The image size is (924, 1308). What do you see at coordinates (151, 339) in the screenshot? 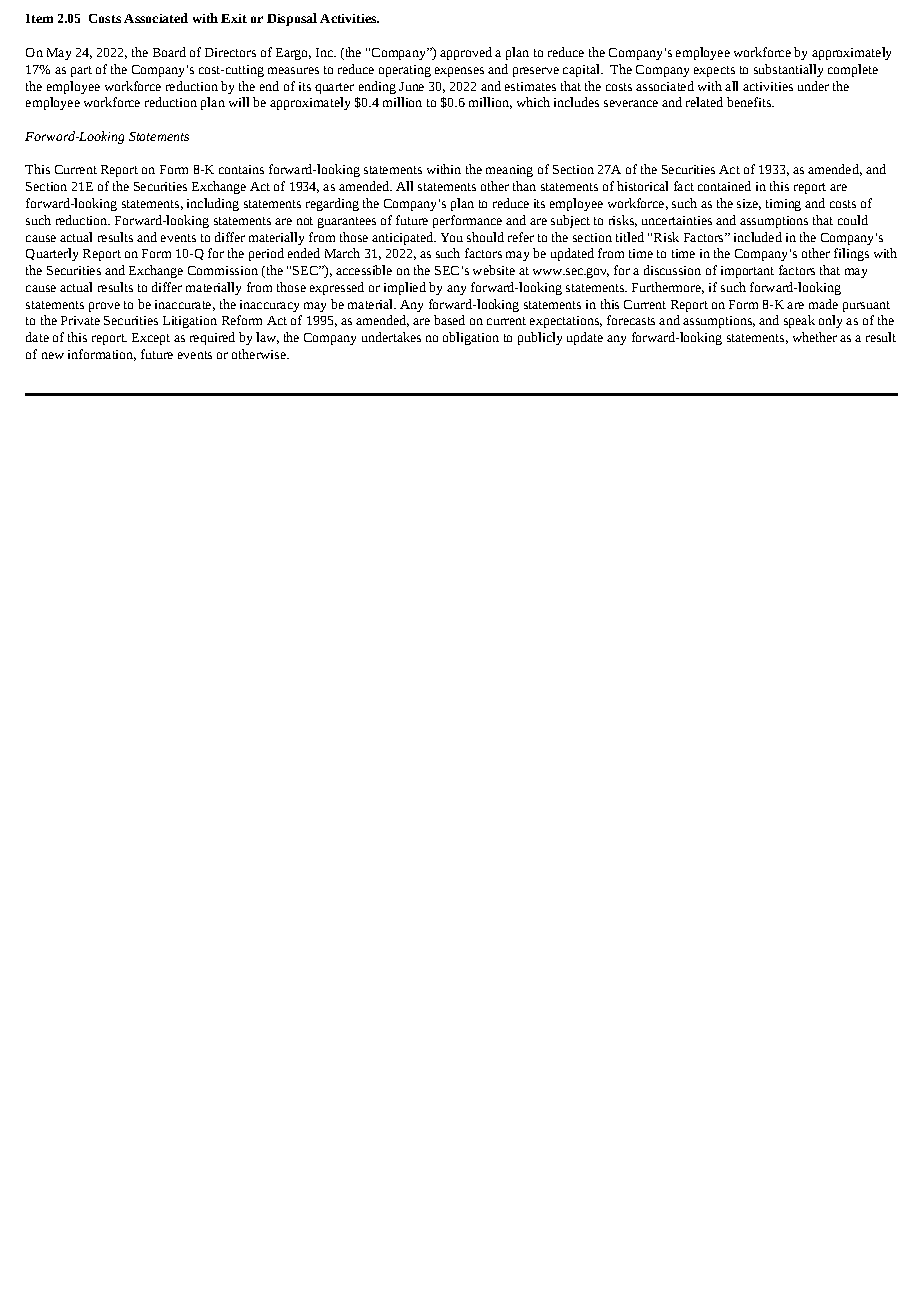
I see `Except` at bounding box center [151, 339].
